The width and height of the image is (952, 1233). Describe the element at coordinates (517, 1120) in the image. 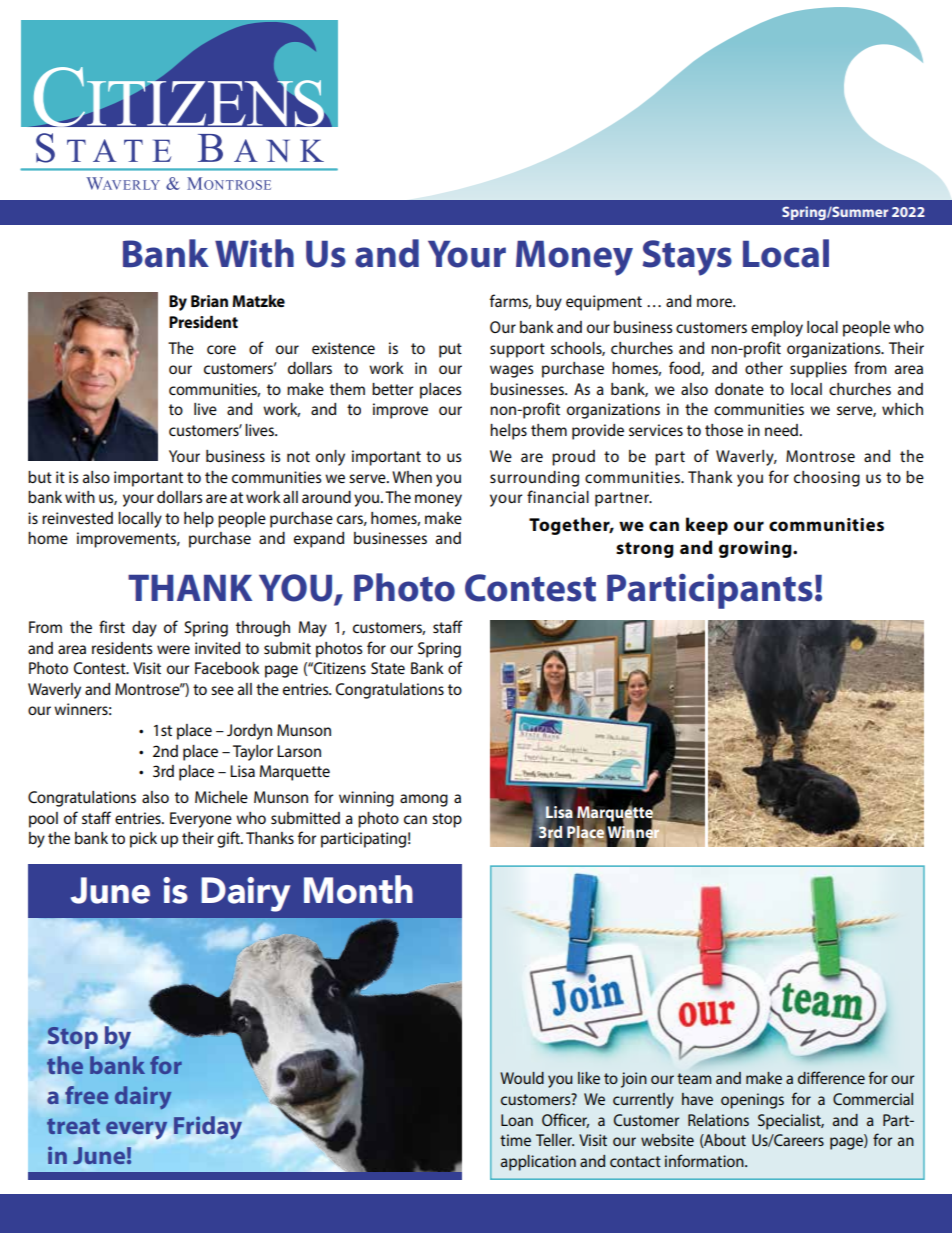

I see `Loan` at that location.
